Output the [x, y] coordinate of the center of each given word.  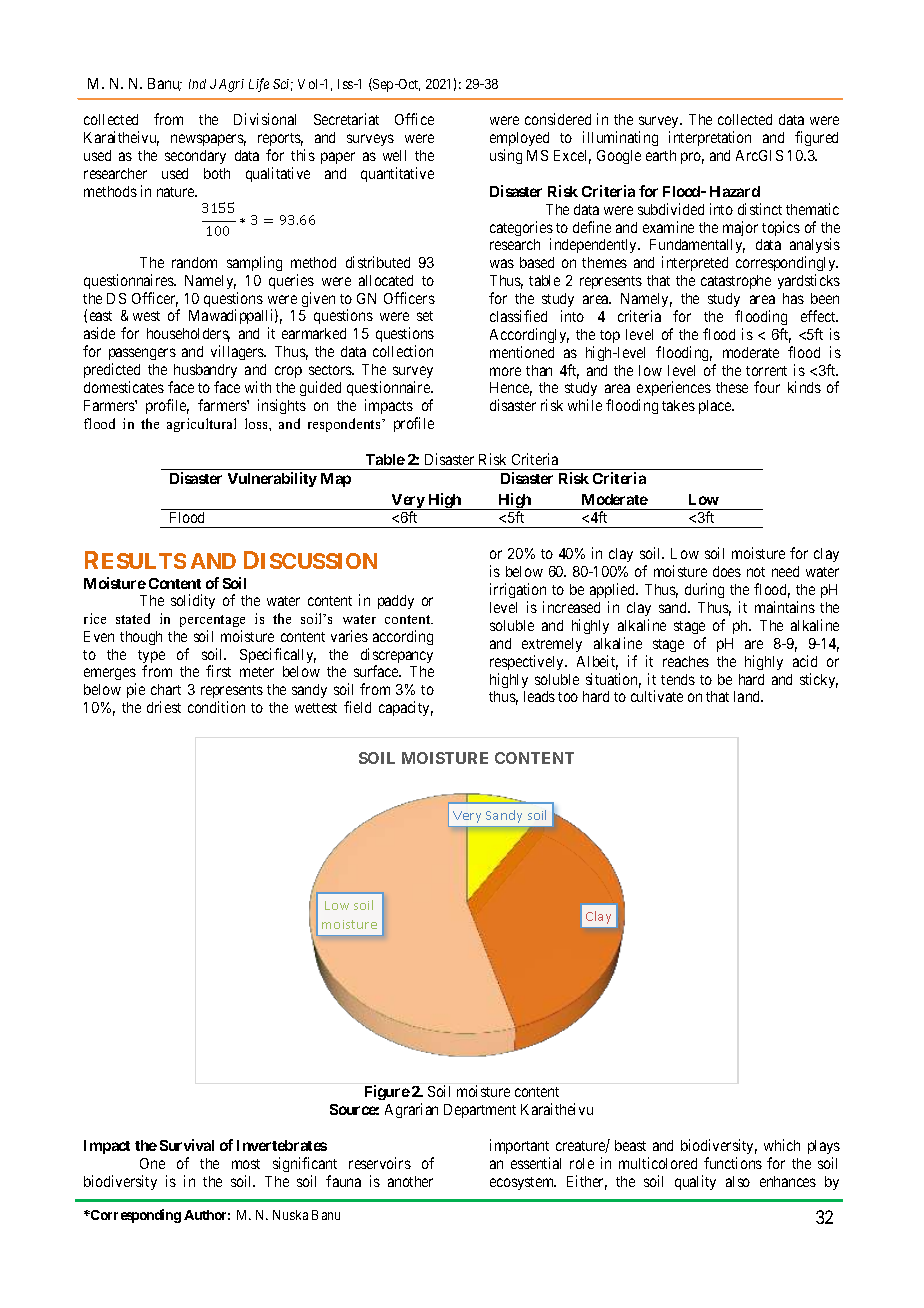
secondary [195, 157]
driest [164, 707]
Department [480, 1111]
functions [733, 1163]
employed [519, 141]
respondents [345, 425]
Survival [187, 1145]
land [748, 696]
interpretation [710, 138]
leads [539, 696]
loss [257, 423]
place [716, 407]
